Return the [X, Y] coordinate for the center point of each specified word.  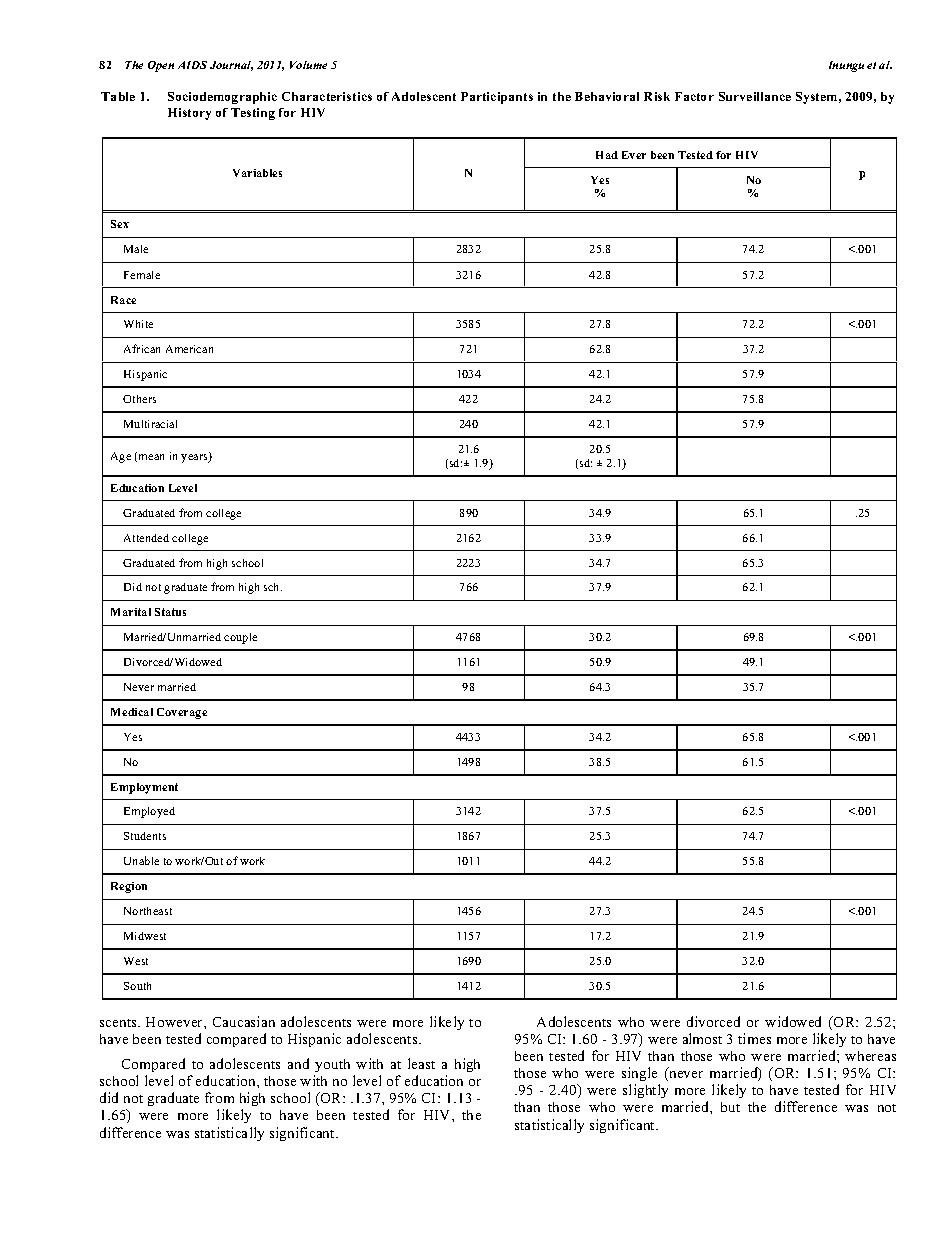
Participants [497, 98]
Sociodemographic [222, 98]
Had [607, 155]
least [421, 1063]
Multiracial [150, 424]
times [754, 1038]
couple [240, 638]
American [189, 349]
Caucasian [244, 1021]
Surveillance [755, 96]
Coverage [182, 713]
